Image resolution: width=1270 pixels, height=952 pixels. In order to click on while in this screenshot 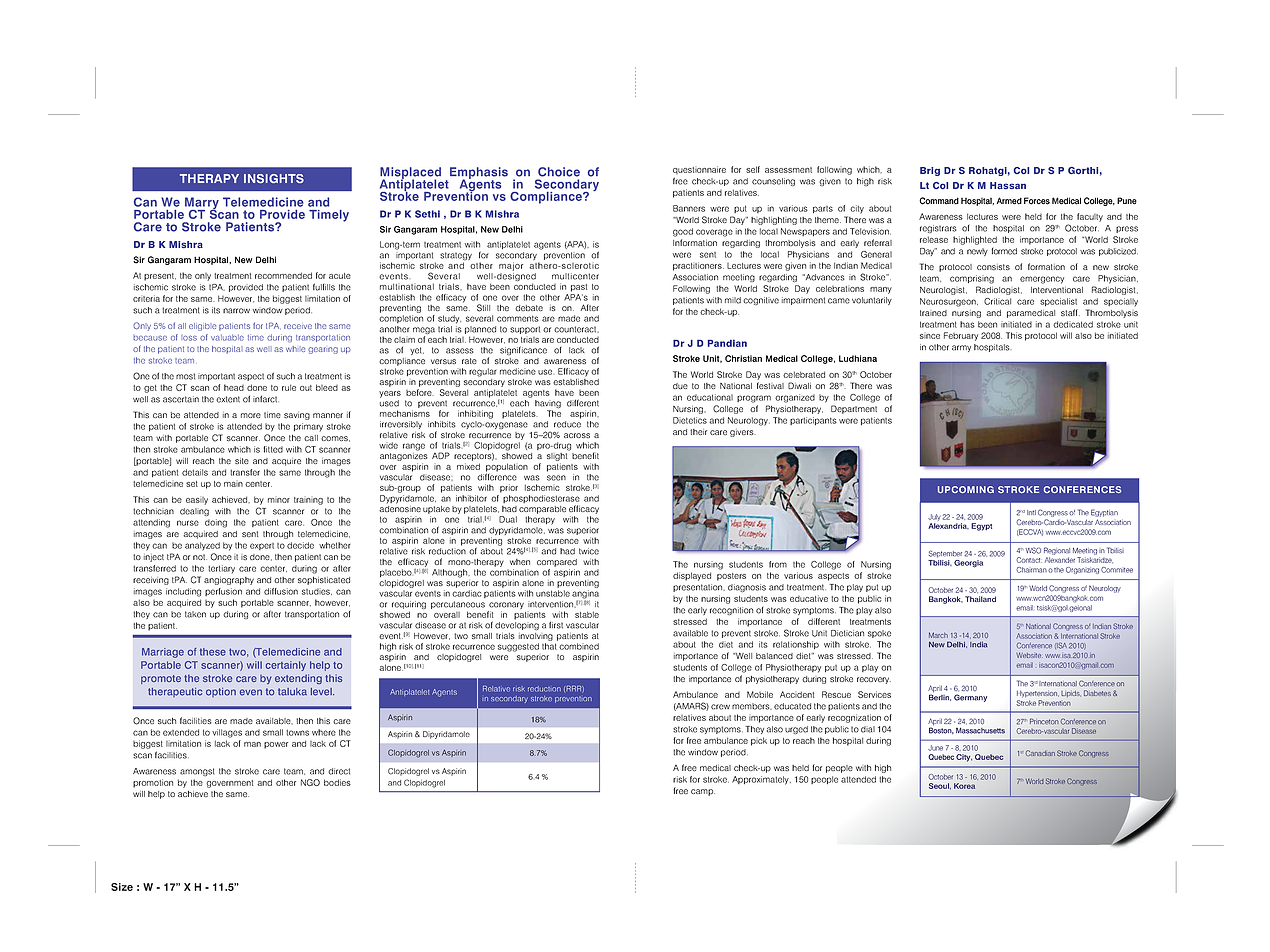, I will do `click(295, 349)`.
